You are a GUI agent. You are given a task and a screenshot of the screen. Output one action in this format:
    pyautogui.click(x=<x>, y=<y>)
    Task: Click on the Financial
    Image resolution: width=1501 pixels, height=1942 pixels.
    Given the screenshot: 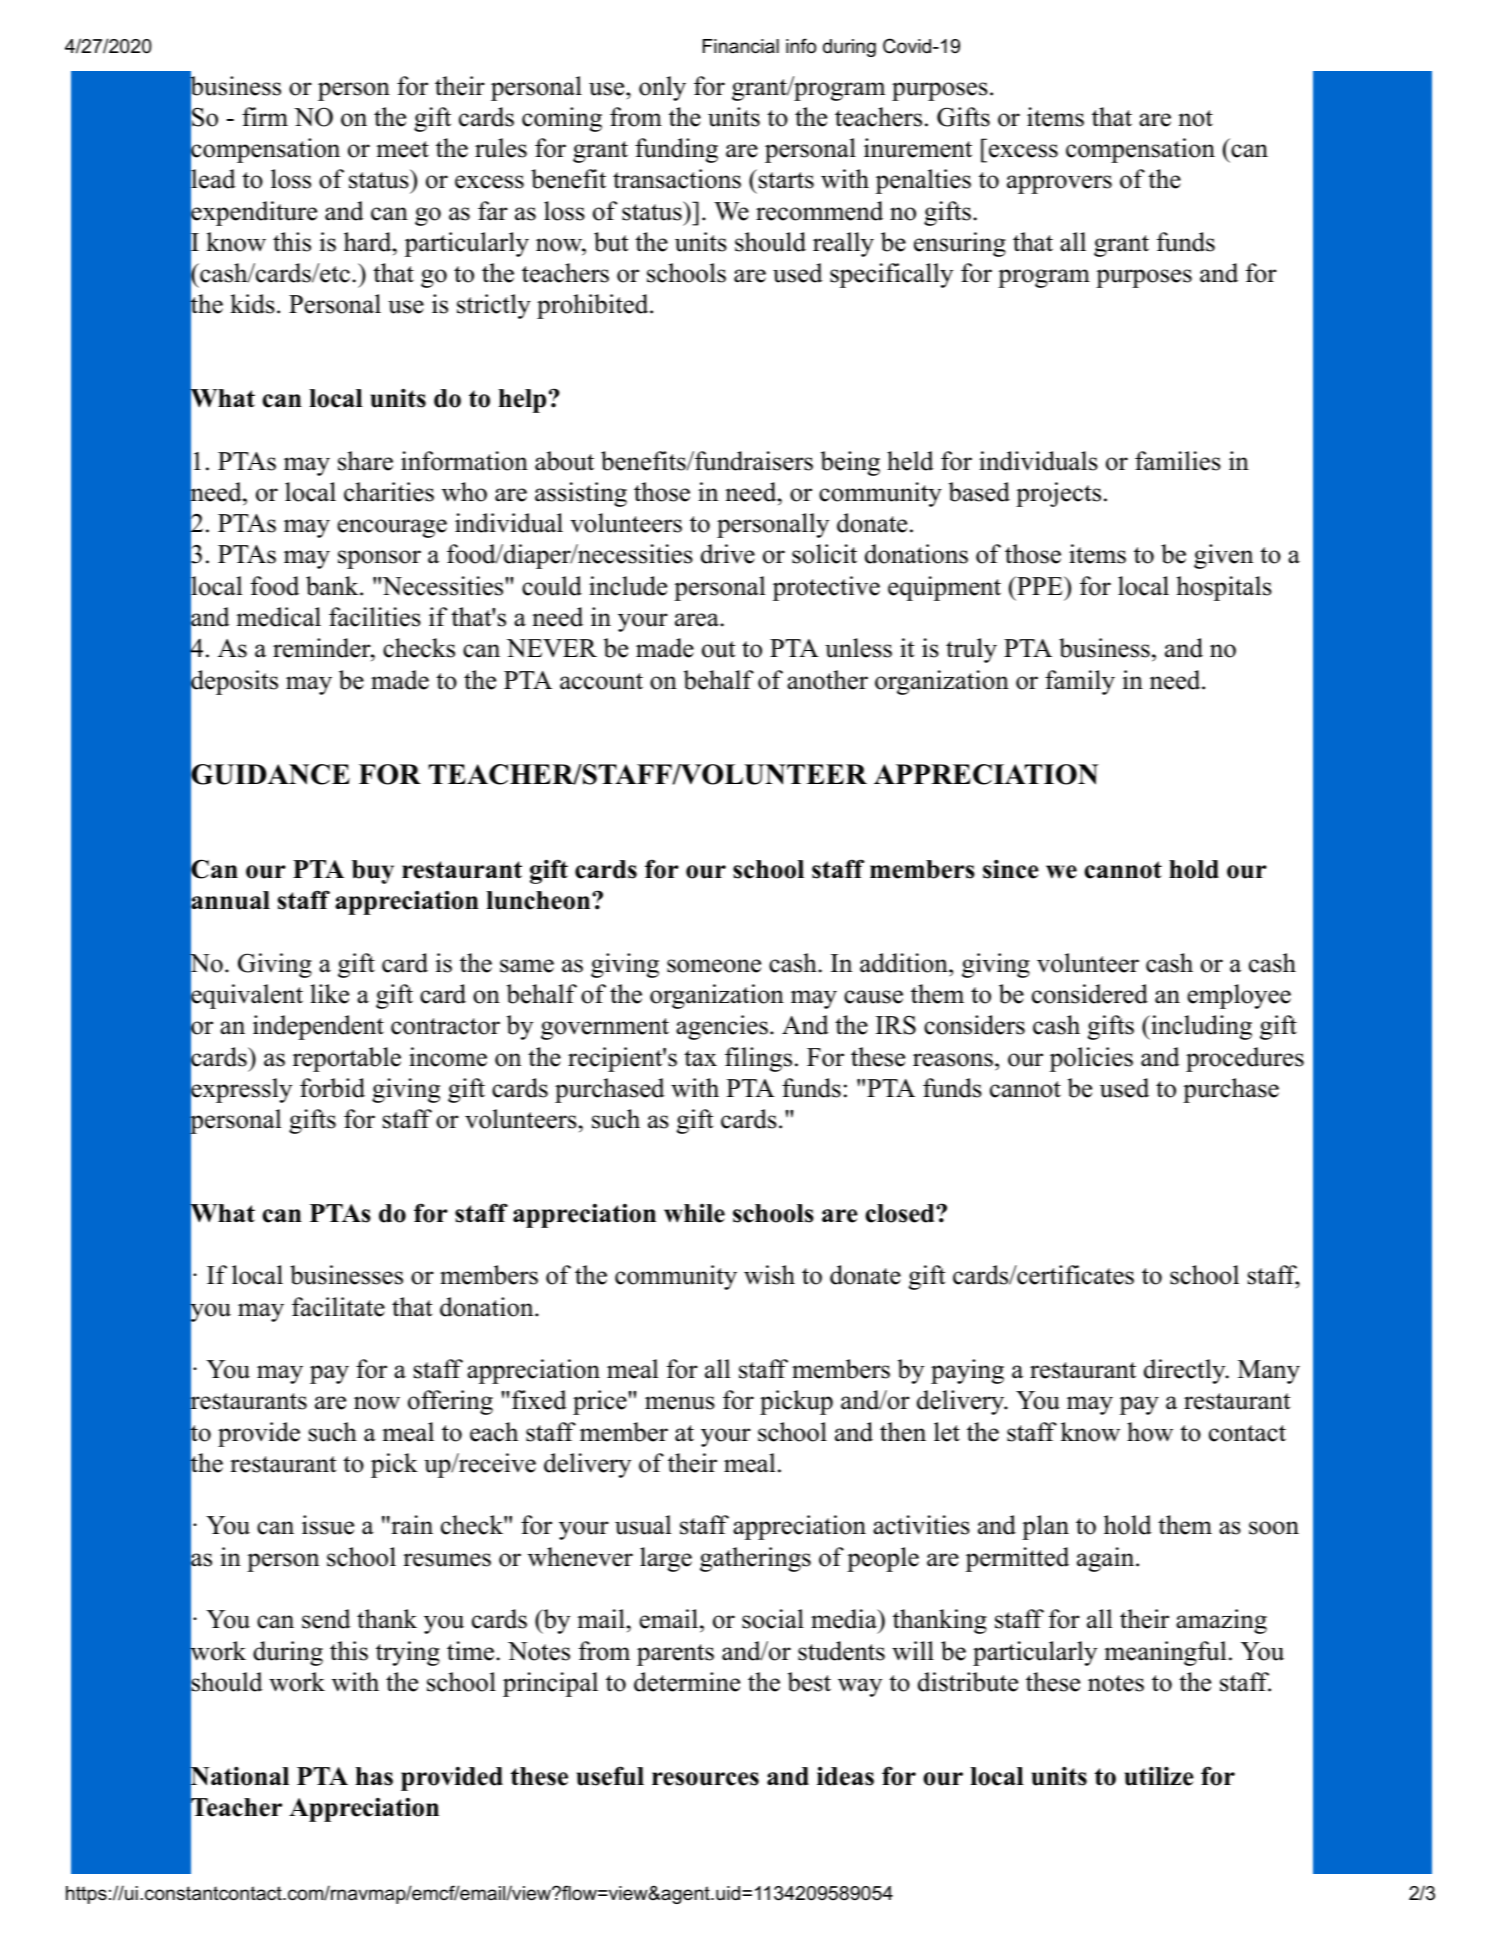 What is the action you would take?
    pyautogui.click(x=741, y=46)
